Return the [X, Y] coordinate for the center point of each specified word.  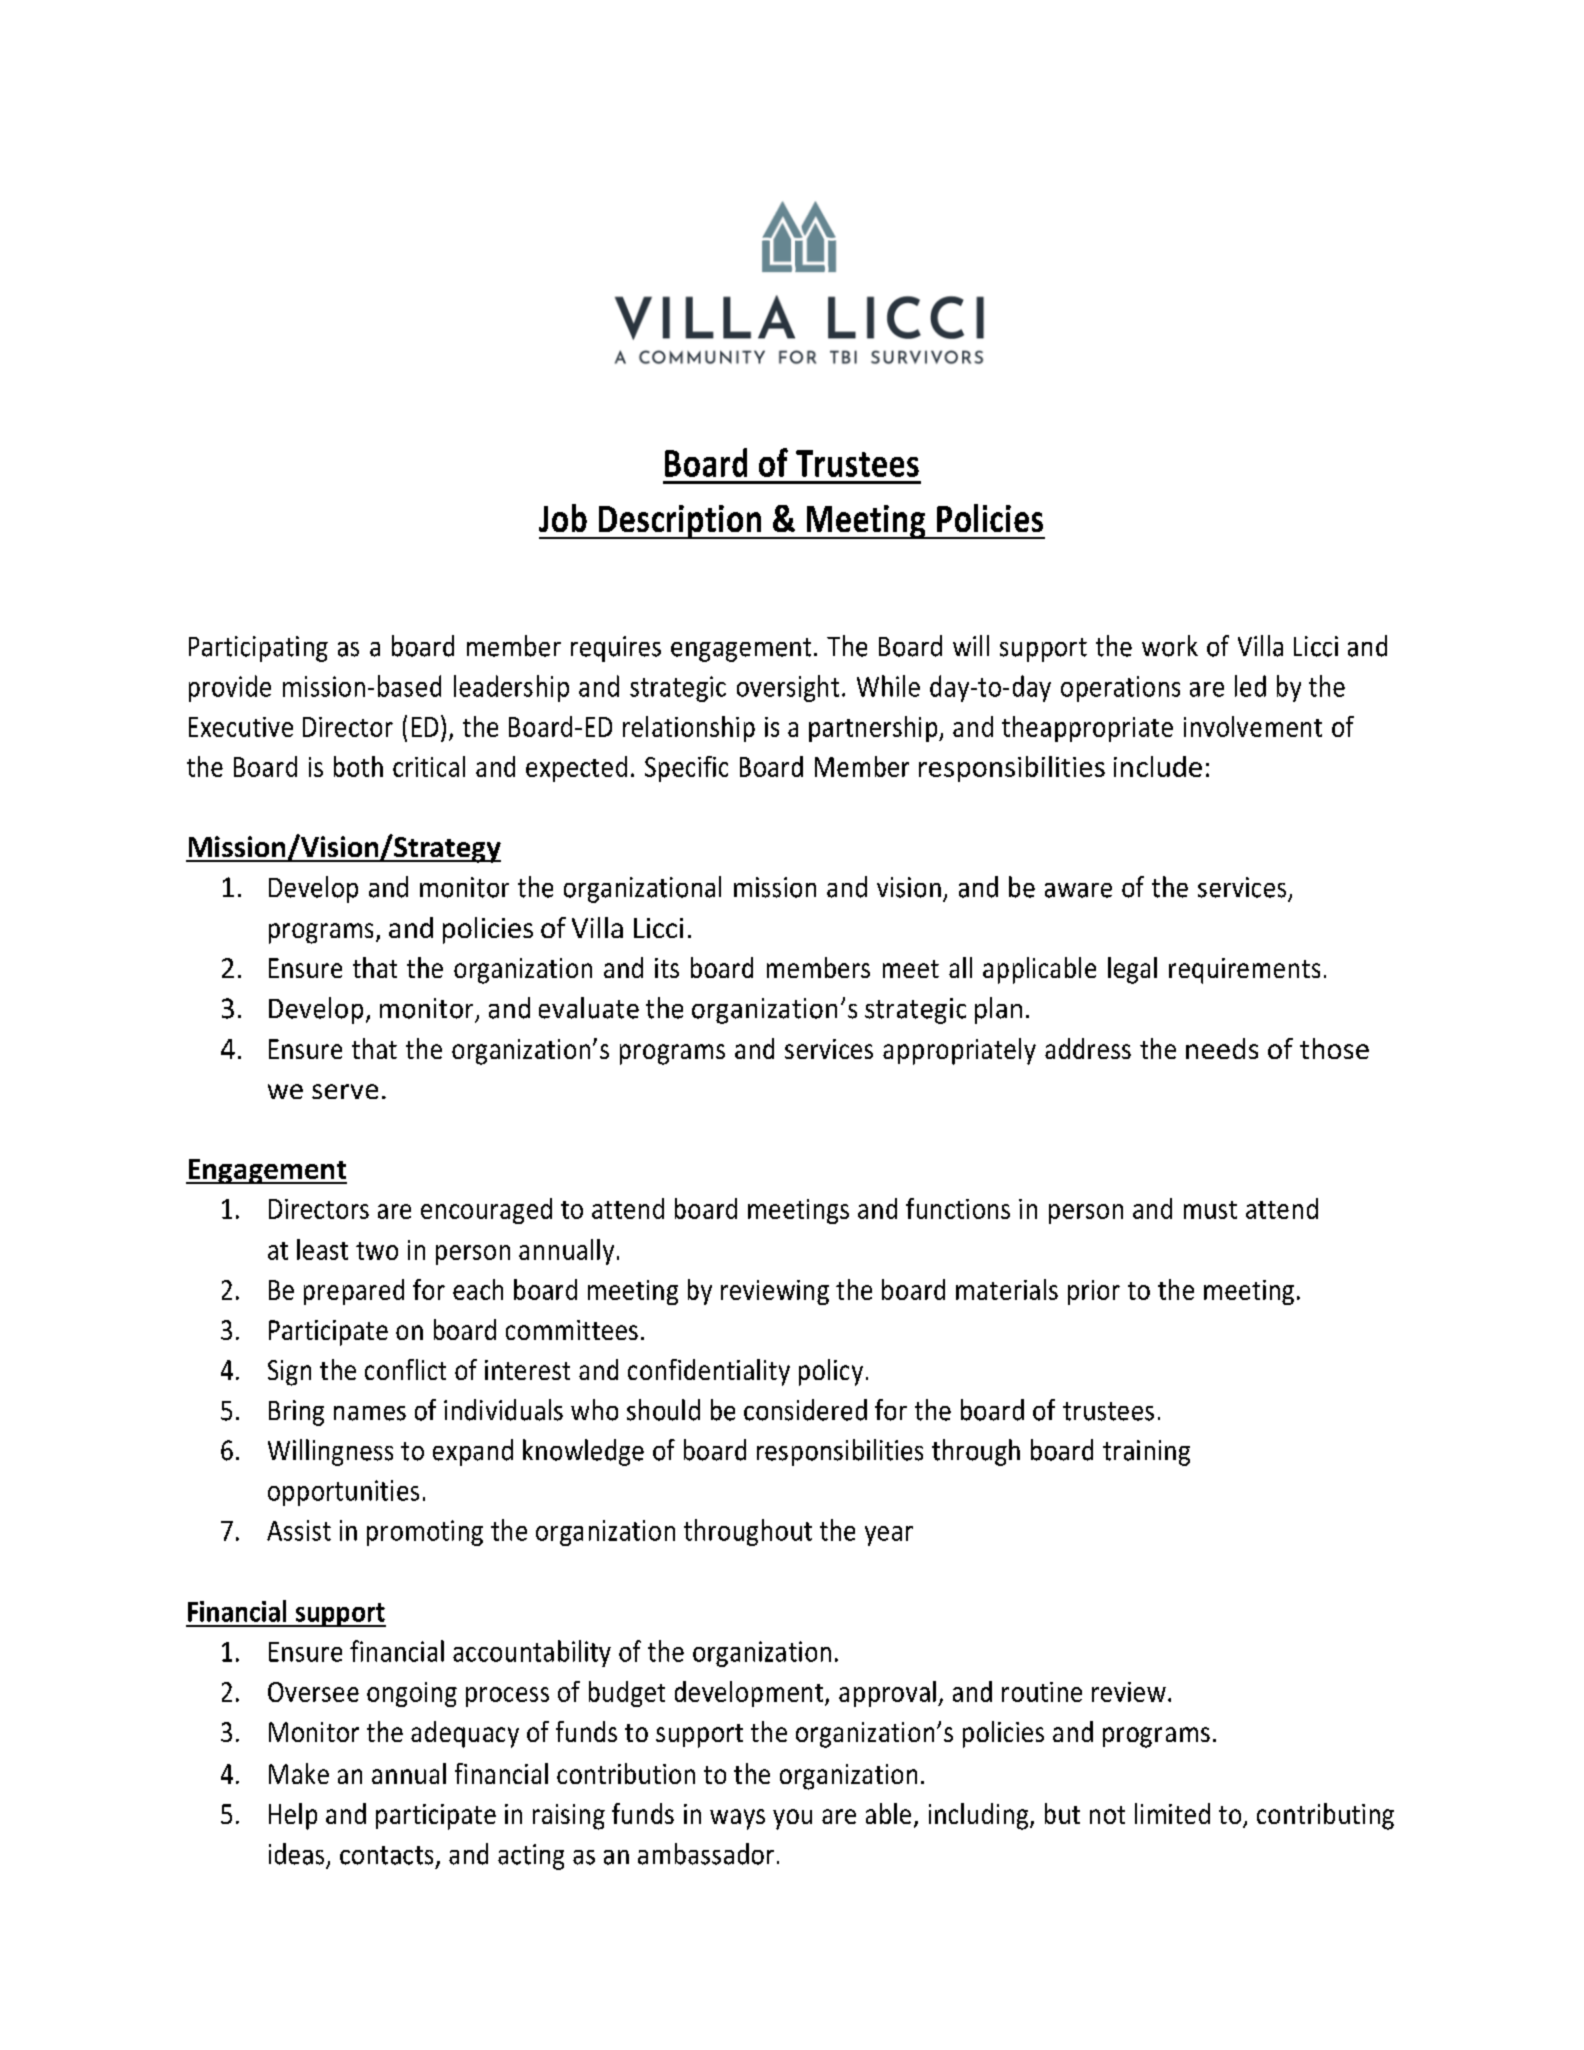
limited [1172, 1813]
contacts [386, 1855]
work [1170, 646]
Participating [258, 649]
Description [680, 522]
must [1210, 1210]
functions [958, 1208]
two [377, 1251]
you [792, 1819]
